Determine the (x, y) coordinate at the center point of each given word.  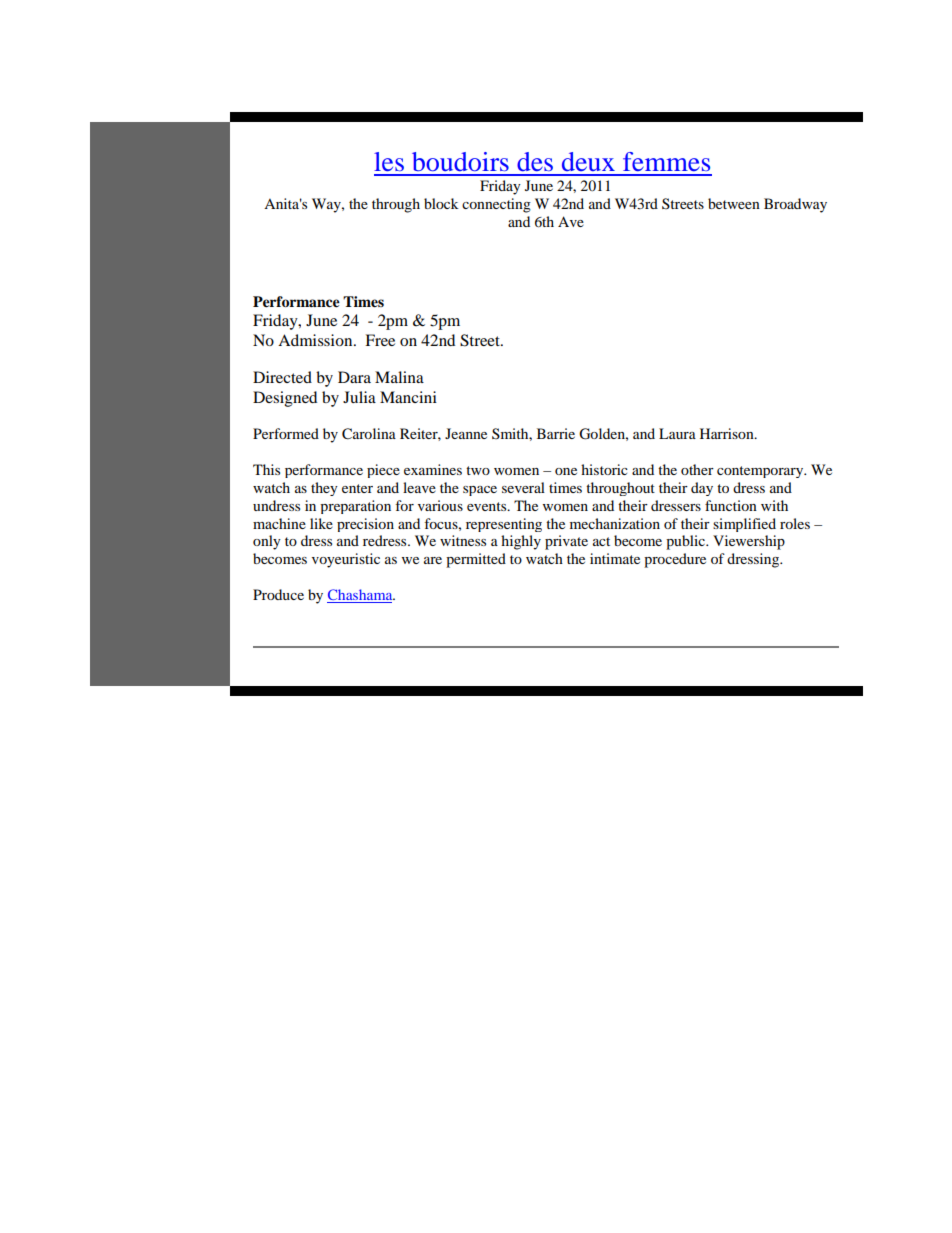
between (734, 203)
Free (380, 340)
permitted (476, 560)
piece (383, 471)
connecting (496, 205)
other (697, 469)
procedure (675, 560)
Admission (316, 340)
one (566, 471)
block (441, 203)
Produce (278, 594)
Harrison (728, 433)
